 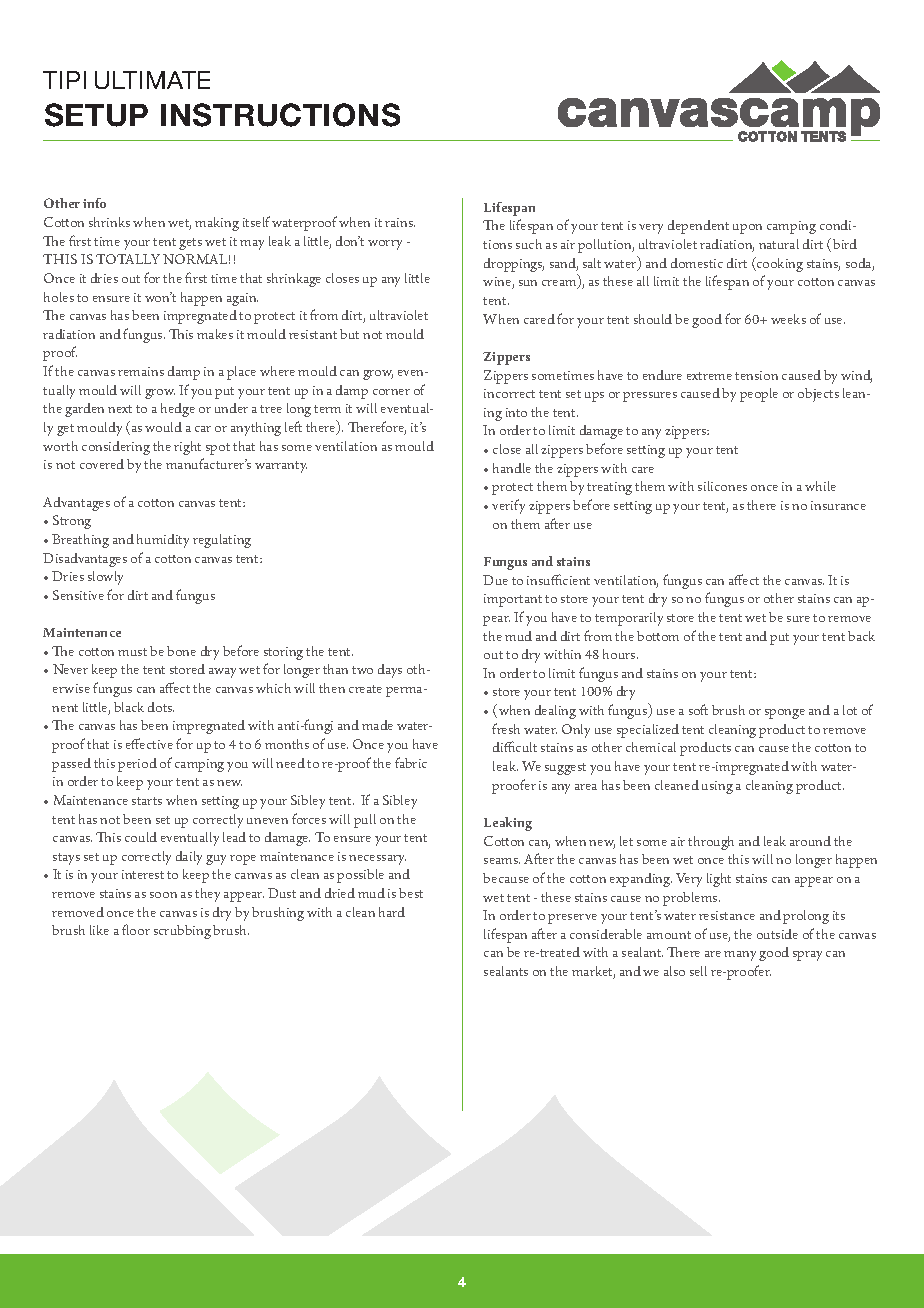 I want to click on makes, so click(x=215, y=334).
